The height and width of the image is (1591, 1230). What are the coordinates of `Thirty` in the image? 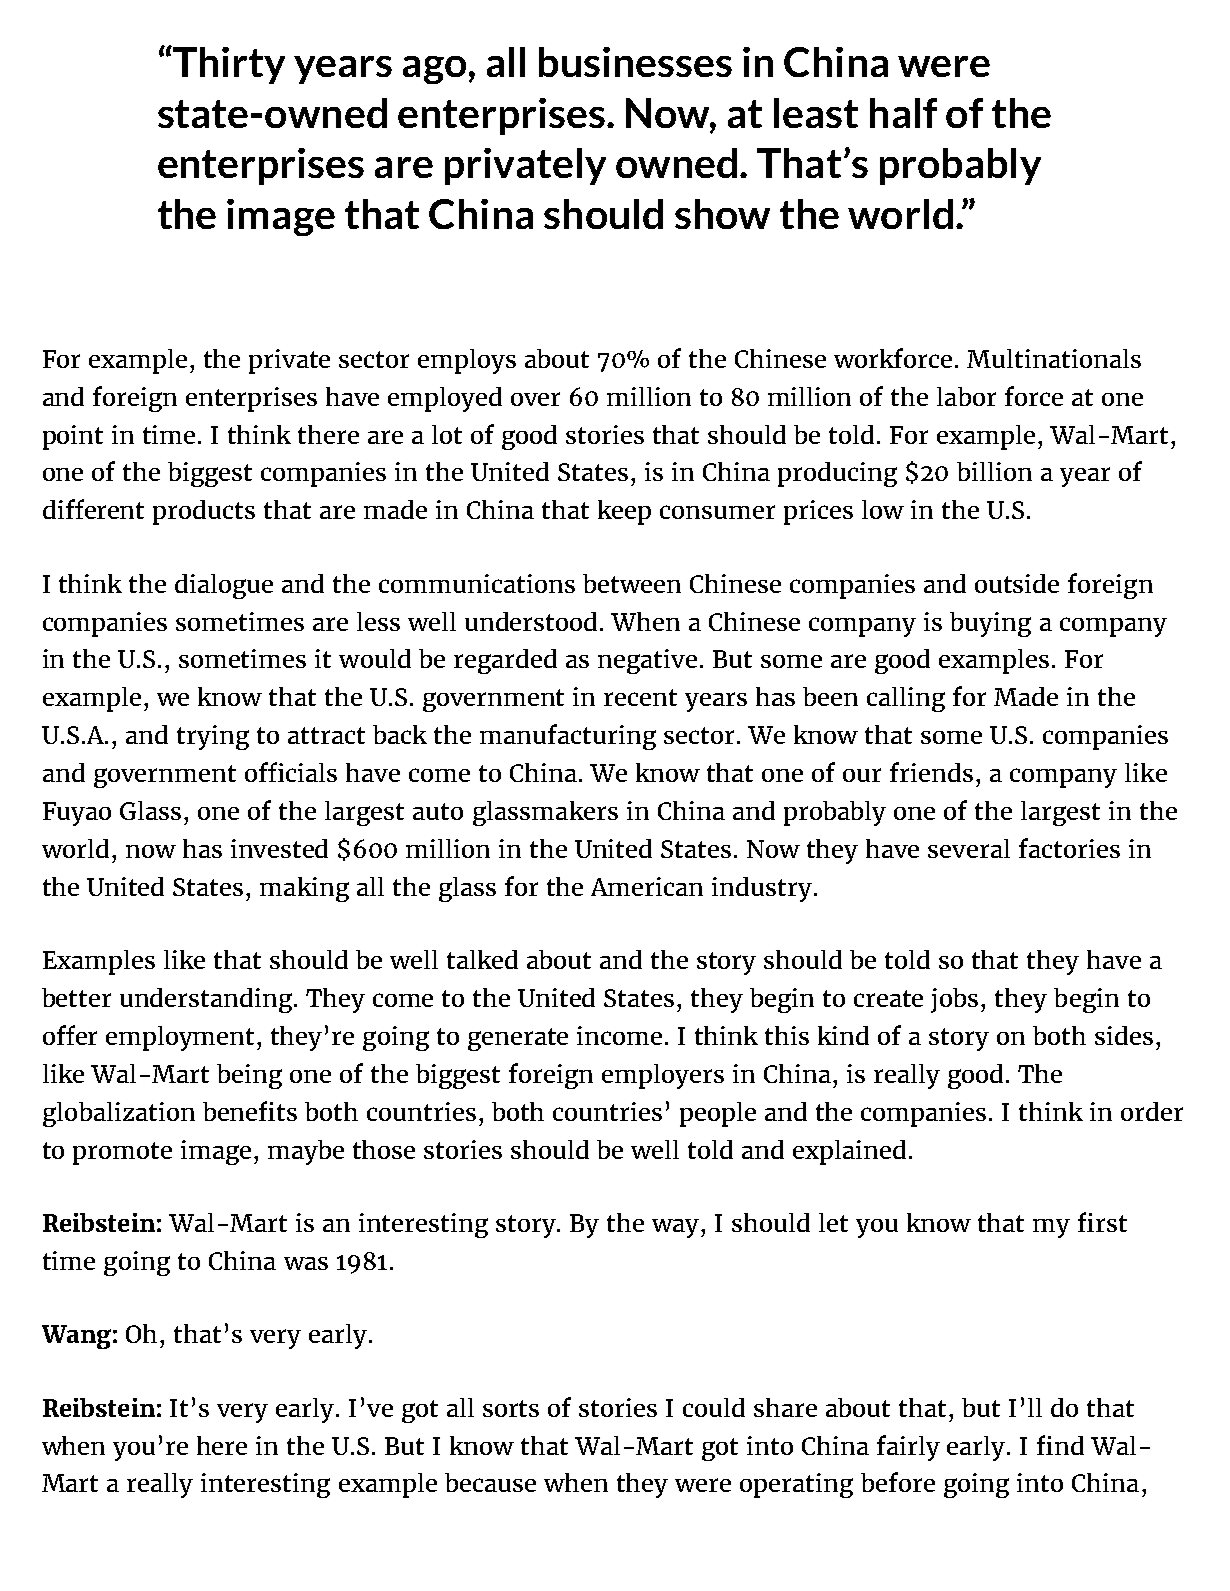 It's located at (228, 65).
